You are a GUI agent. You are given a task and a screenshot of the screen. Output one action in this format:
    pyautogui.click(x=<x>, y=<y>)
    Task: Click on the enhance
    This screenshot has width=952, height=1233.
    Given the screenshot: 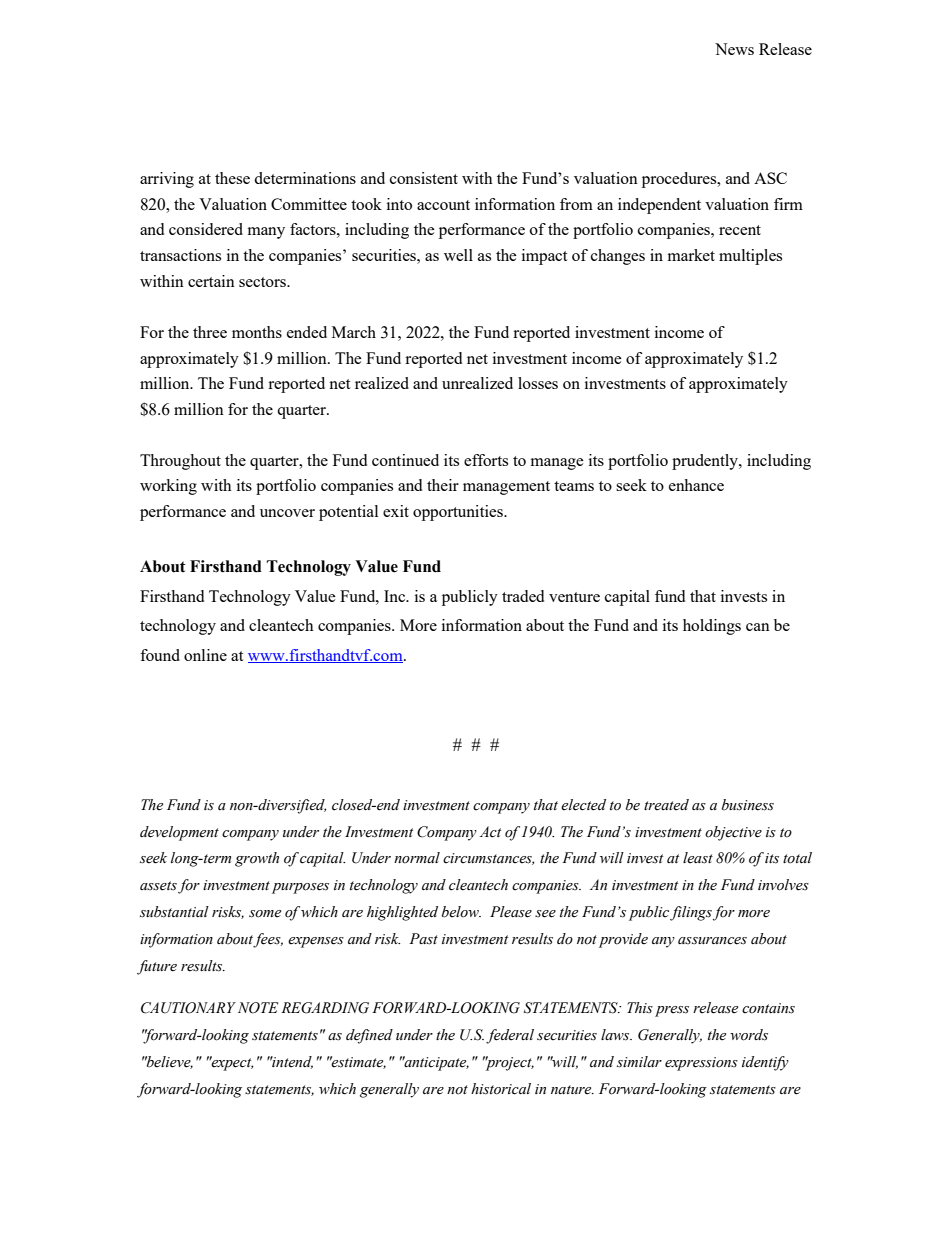 What is the action you would take?
    pyautogui.click(x=696, y=485)
